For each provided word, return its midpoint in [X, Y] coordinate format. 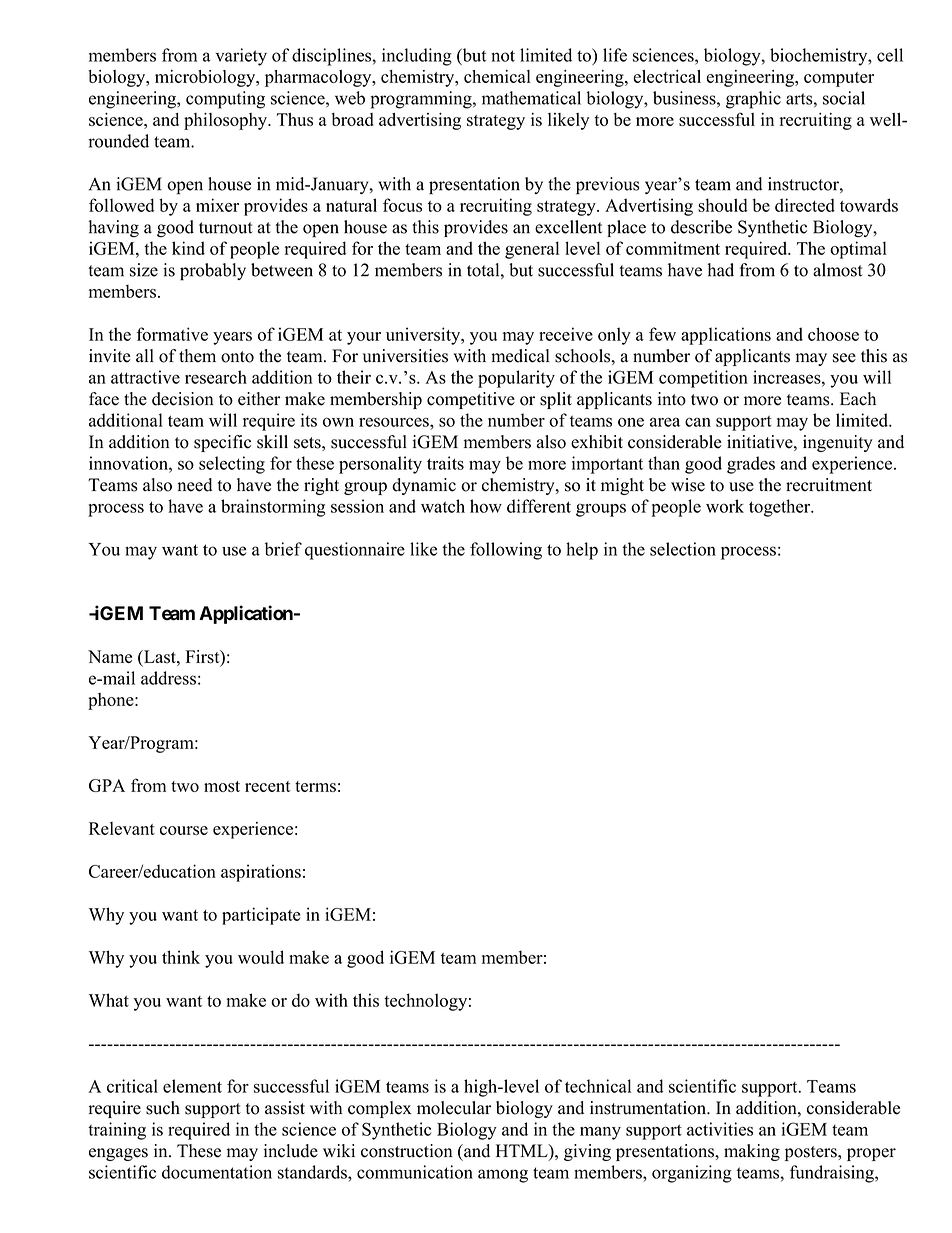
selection [683, 549]
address [168, 678]
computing [225, 100]
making [752, 1152]
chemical [497, 76]
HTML [523, 1150]
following [506, 551]
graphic [753, 100]
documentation [217, 1172]
